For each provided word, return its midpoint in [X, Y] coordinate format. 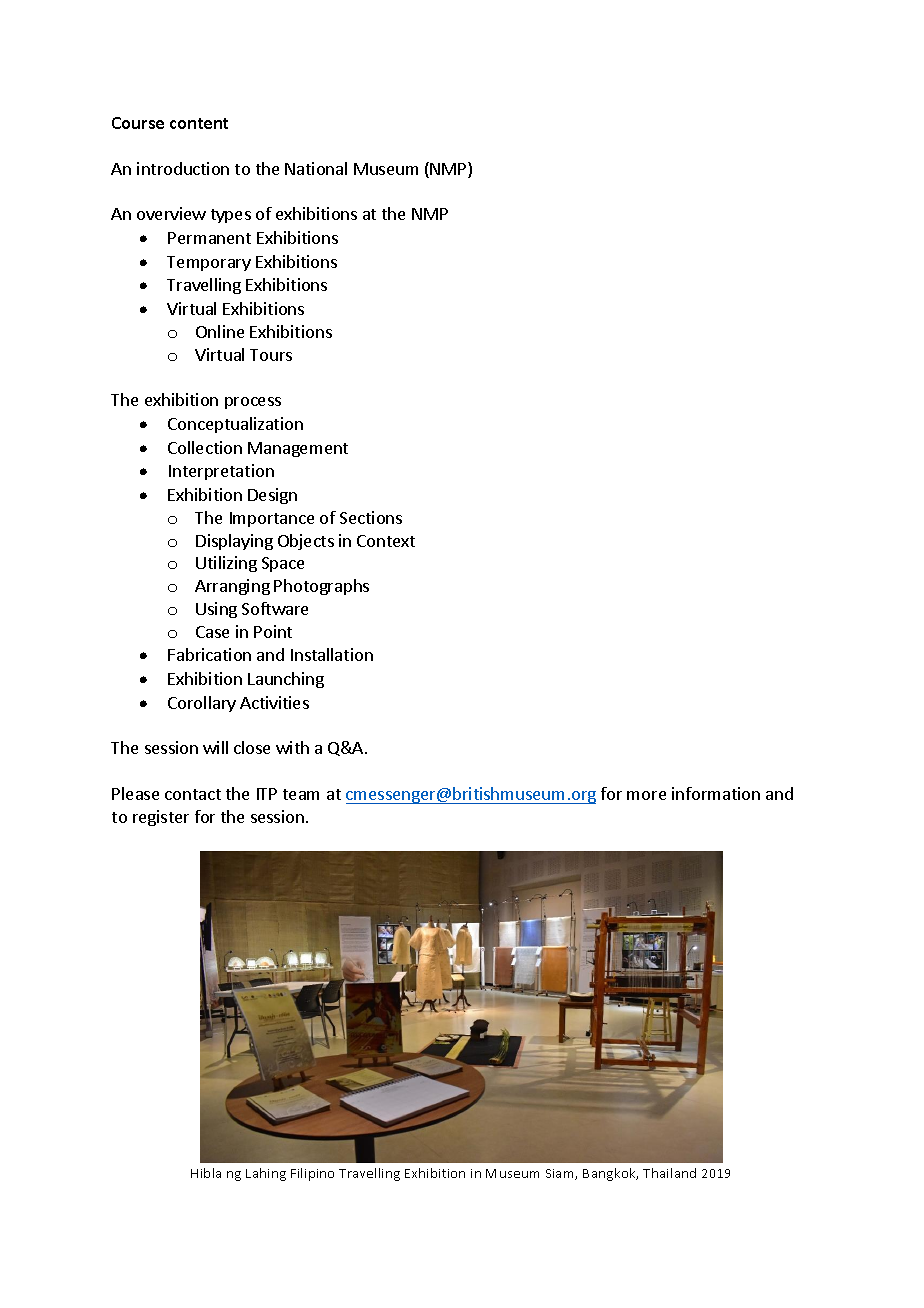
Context [386, 541]
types [231, 216]
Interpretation [221, 472]
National [316, 168]
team [301, 794]
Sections [371, 517]
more [646, 795]
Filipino [312, 1174]
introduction [183, 168]
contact [193, 794]
